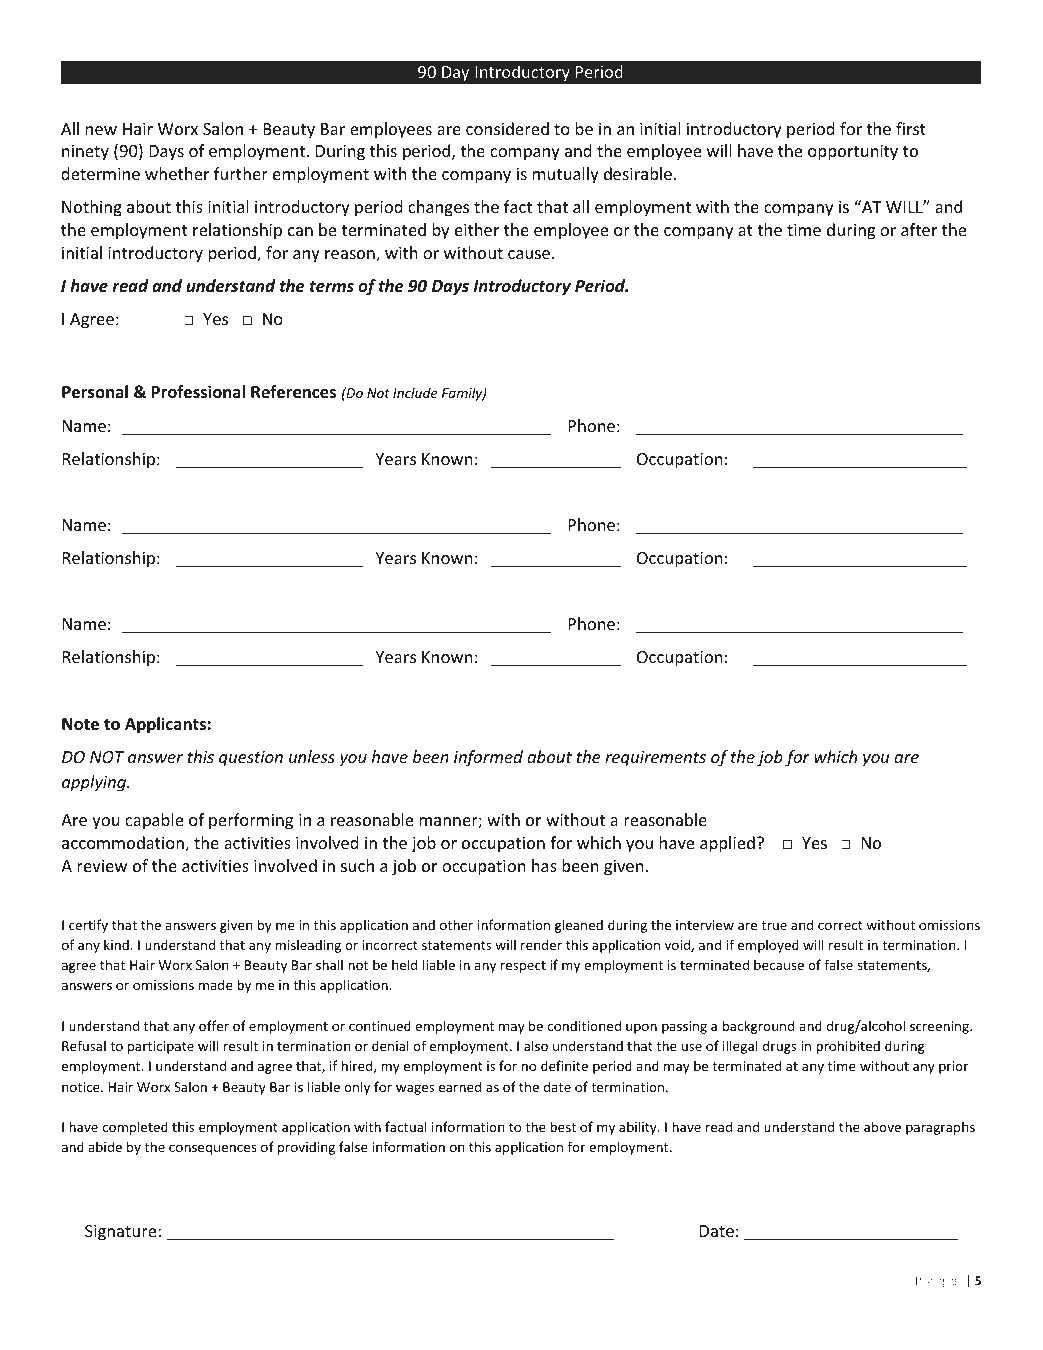  What do you see at coordinates (198, 392) in the image?
I see `Professional` at bounding box center [198, 392].
